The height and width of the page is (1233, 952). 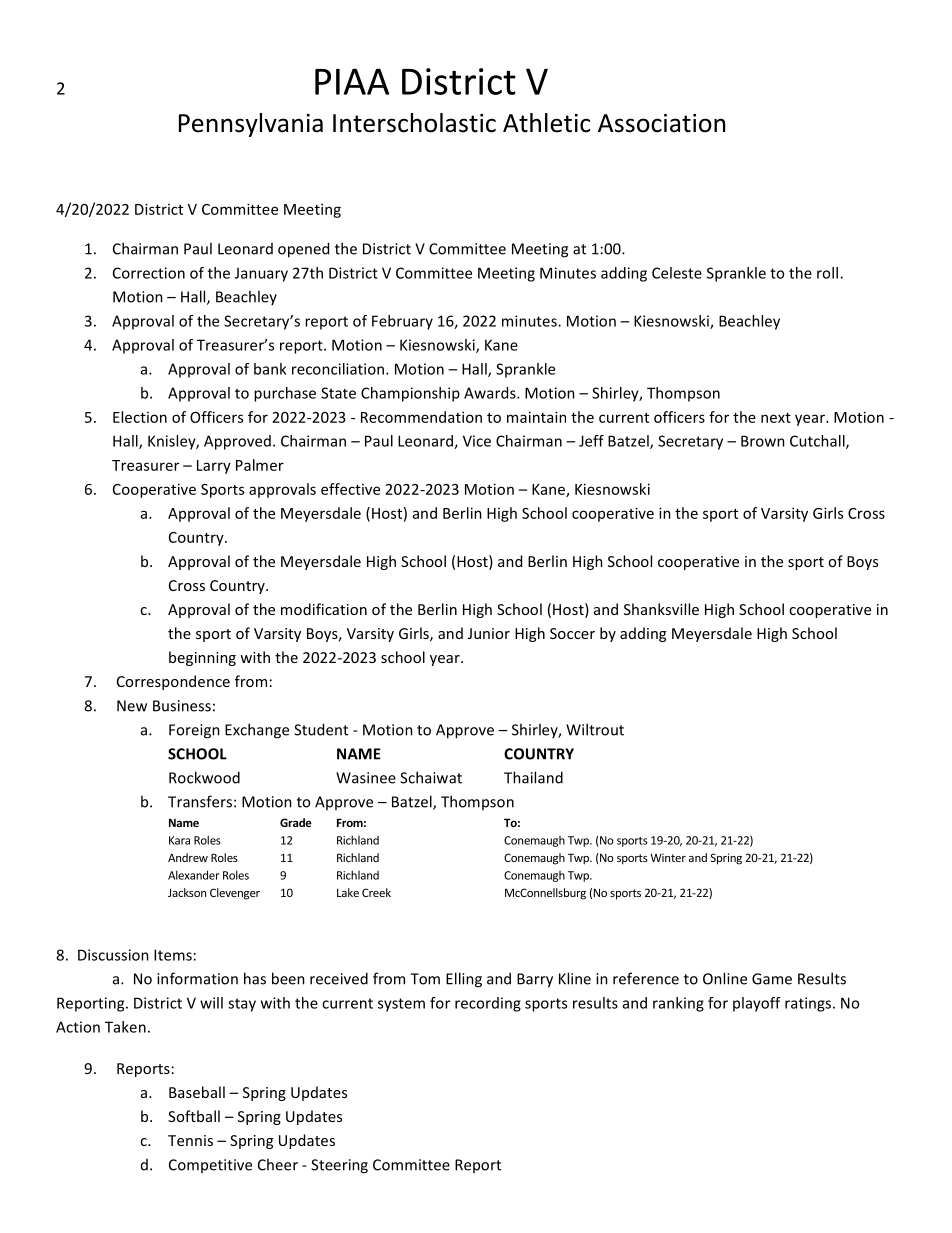 I want to click on Athletic, so click(x=546, y=123).
